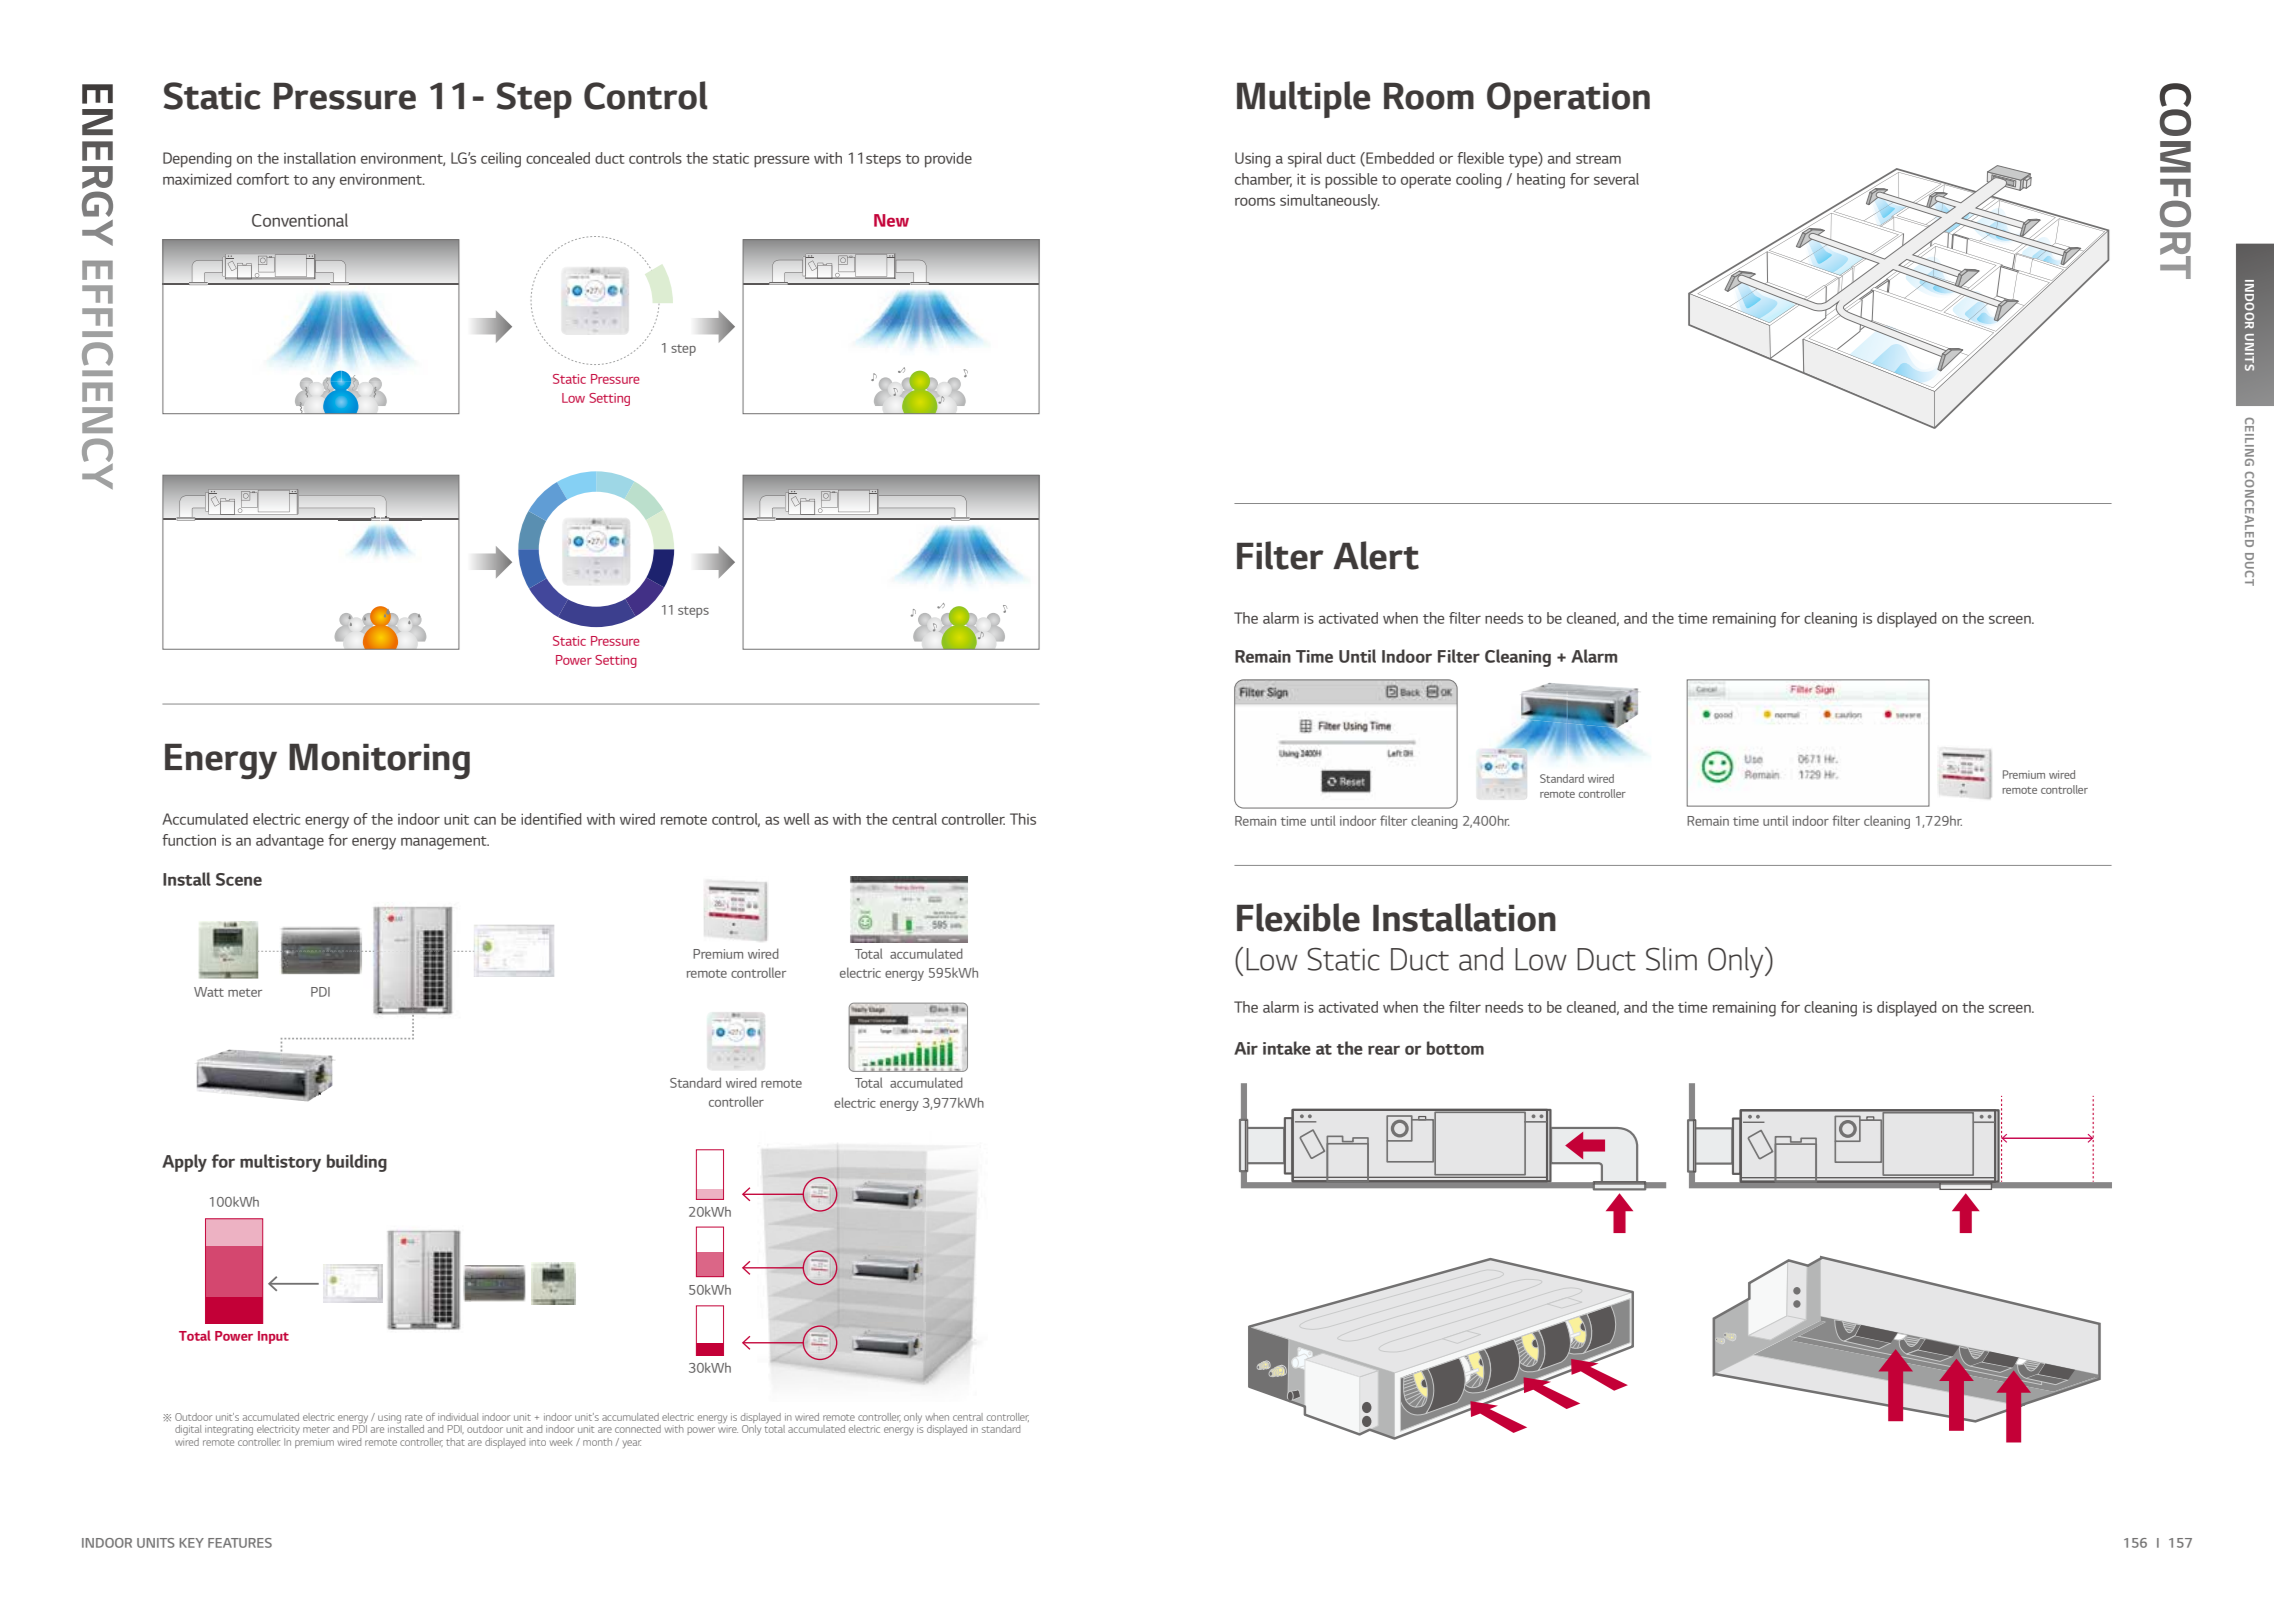 The image size is (2274, 1608). Describe the element at coordinates (1671, 959) in the image. I see `Slim` at that location.
